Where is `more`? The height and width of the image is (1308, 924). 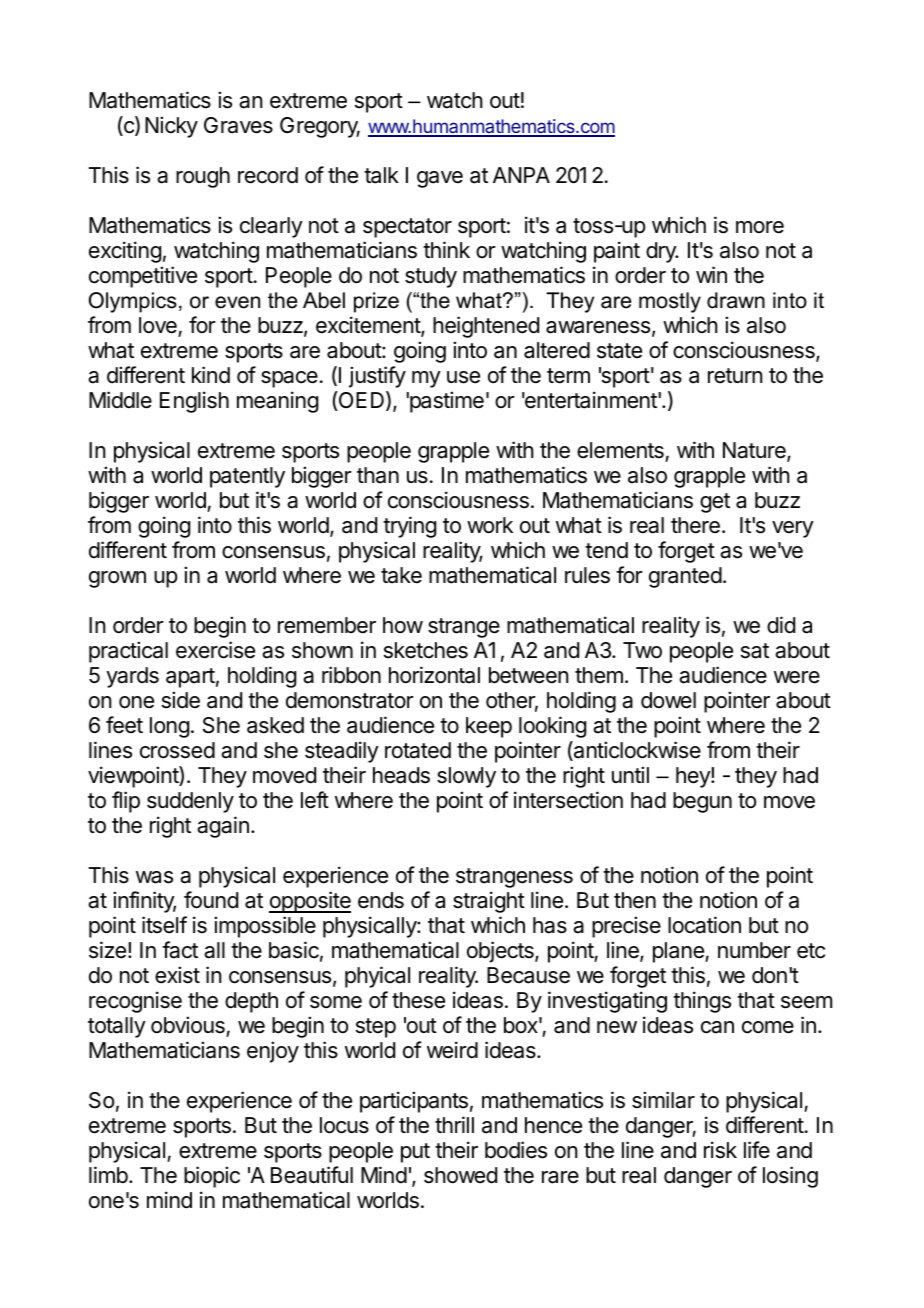 more is located at coordinates (760, 227).
